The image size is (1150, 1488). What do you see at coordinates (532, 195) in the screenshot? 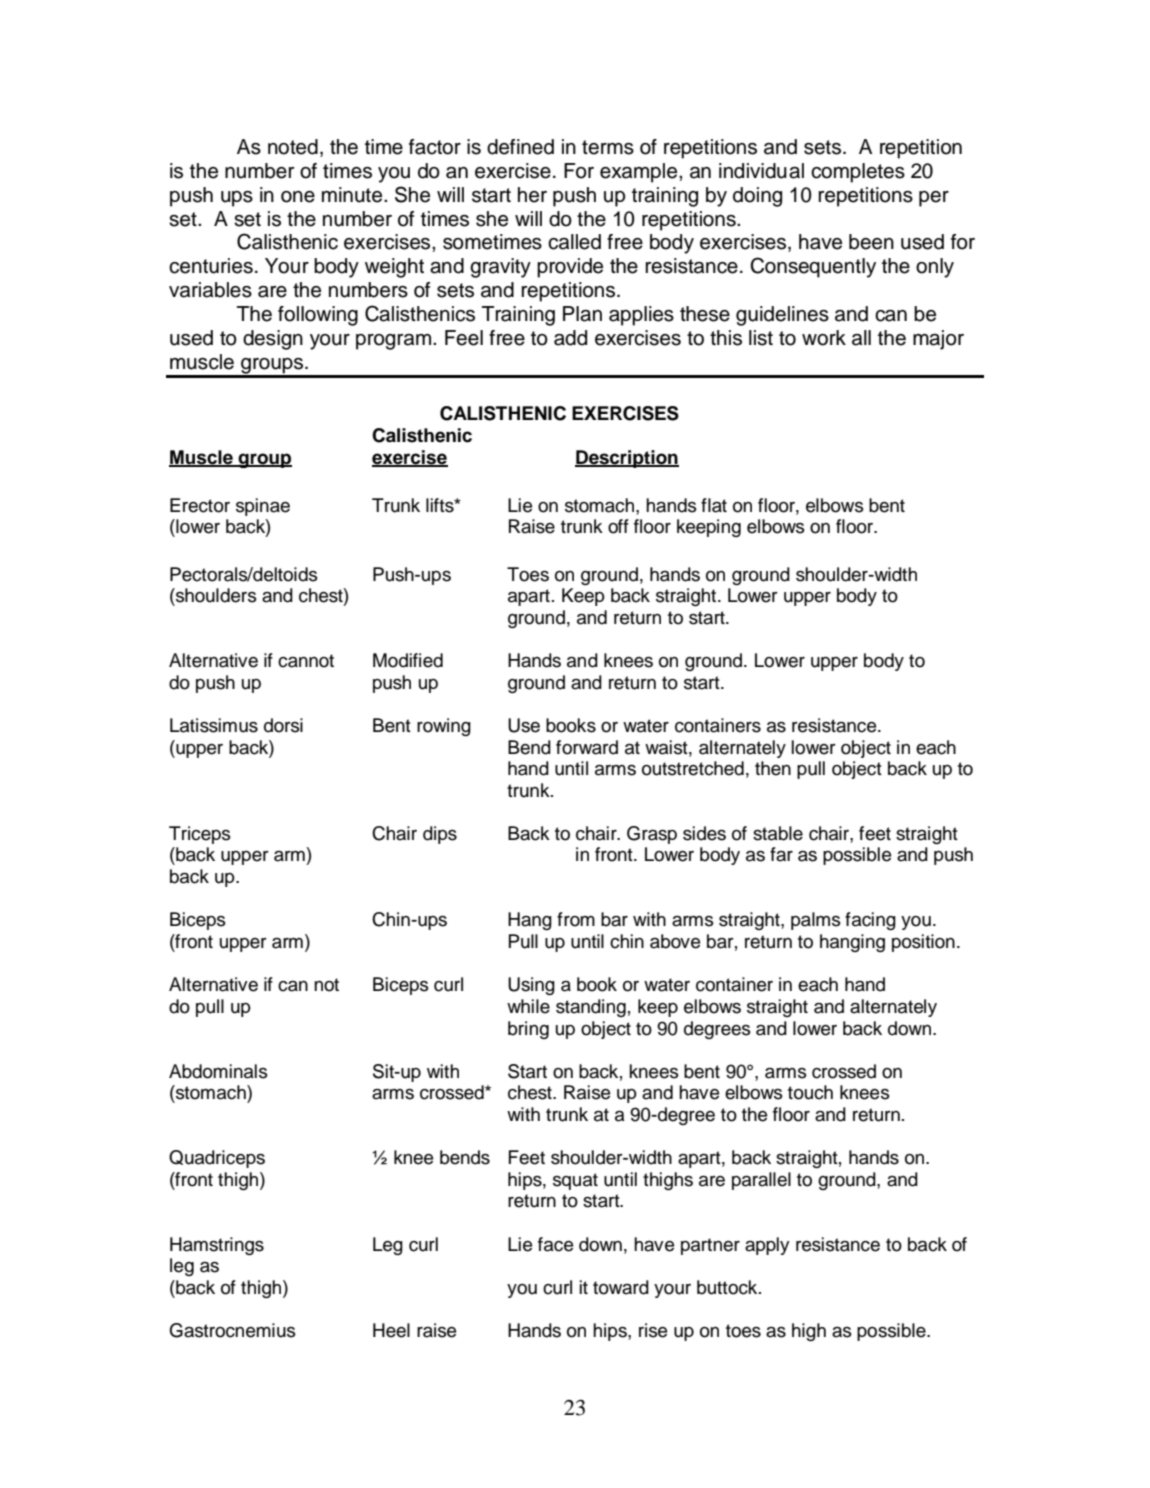
I see `her` at bounding box center [532, 195].
